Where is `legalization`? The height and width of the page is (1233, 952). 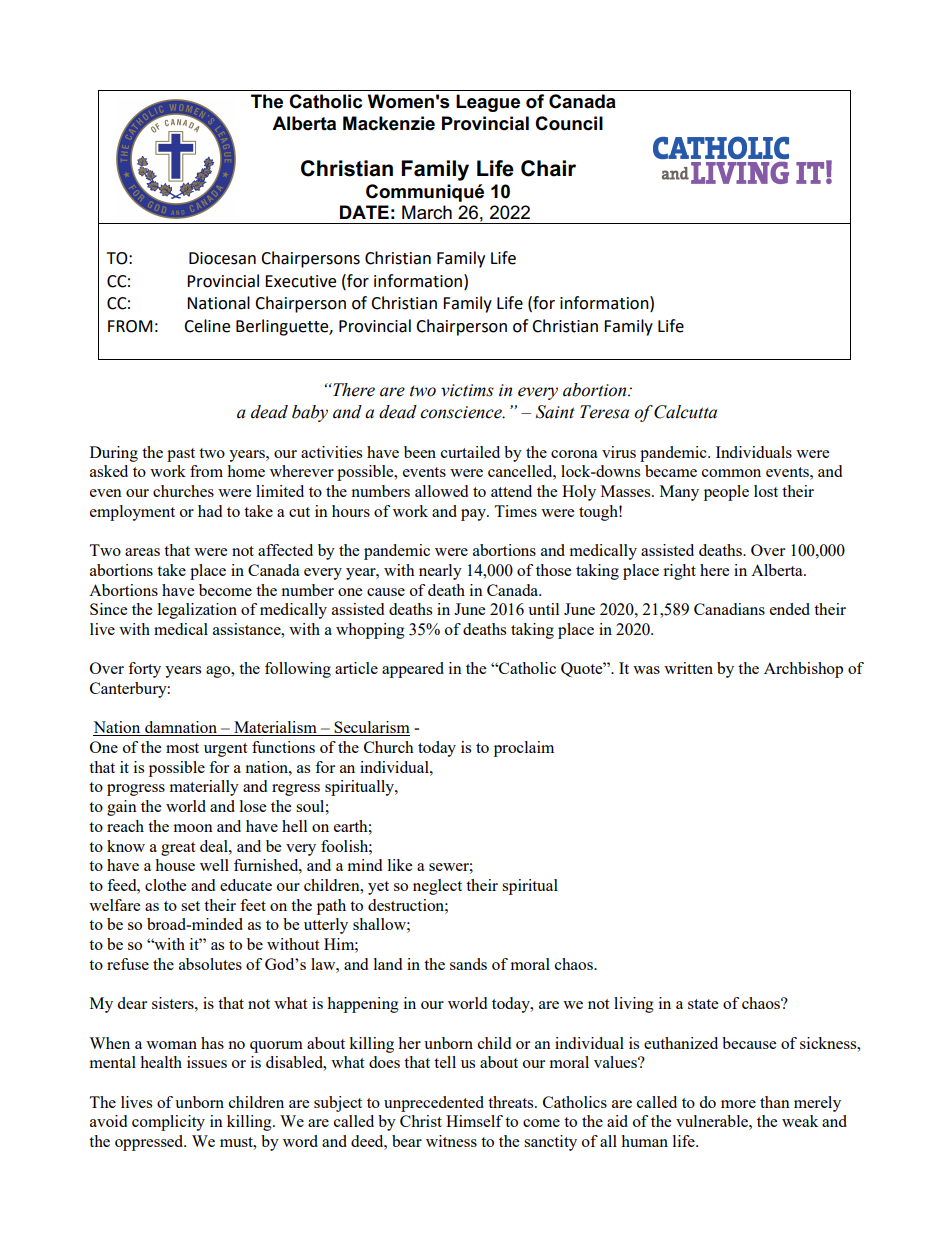 legalization is located at coordinates (197, 611).
